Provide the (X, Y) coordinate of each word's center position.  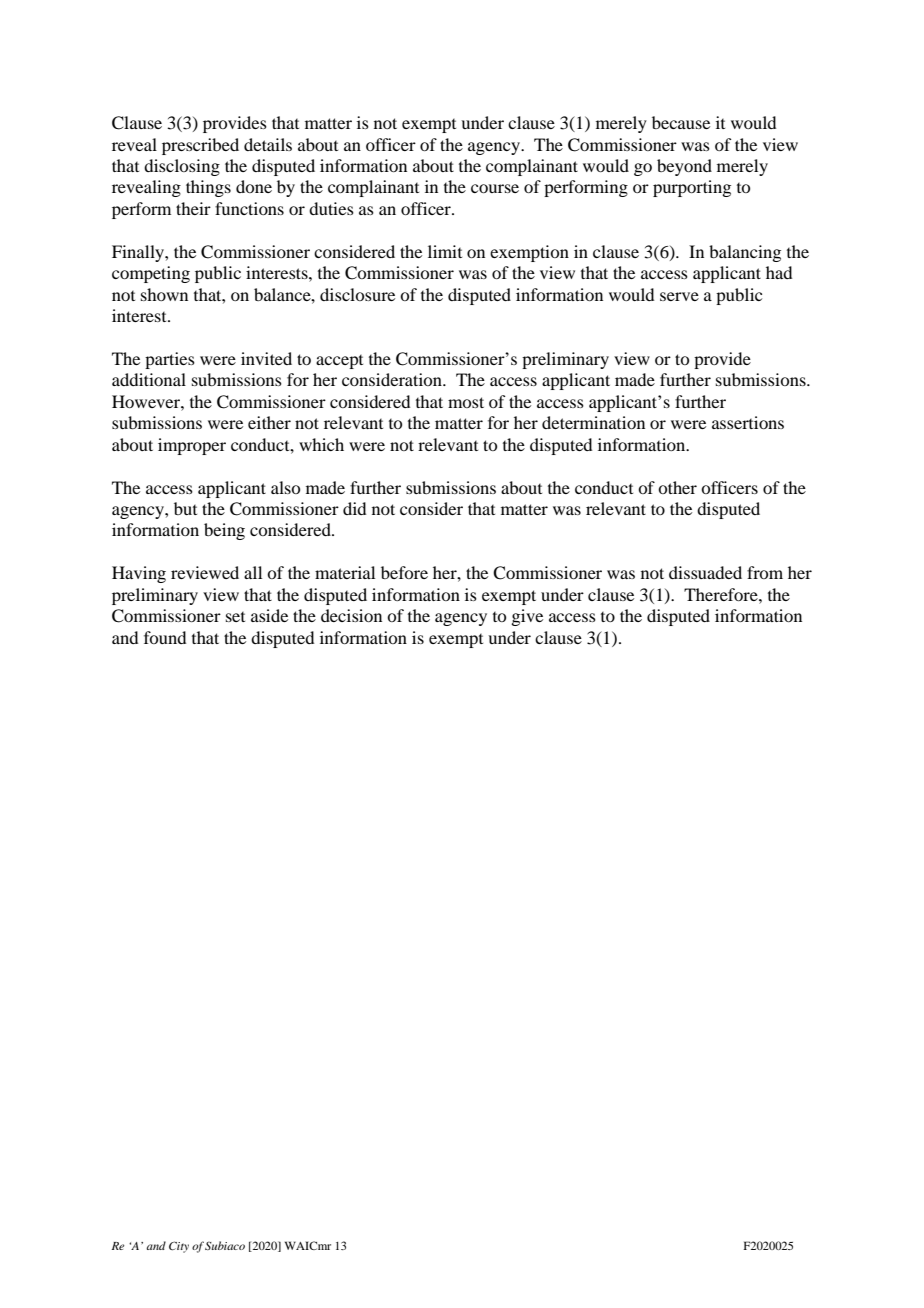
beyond (684, 167)
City (179, 1247)
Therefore (722, 594)
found (165, 637)
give (527, 617)
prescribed (200, 146)
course (495, 188)
